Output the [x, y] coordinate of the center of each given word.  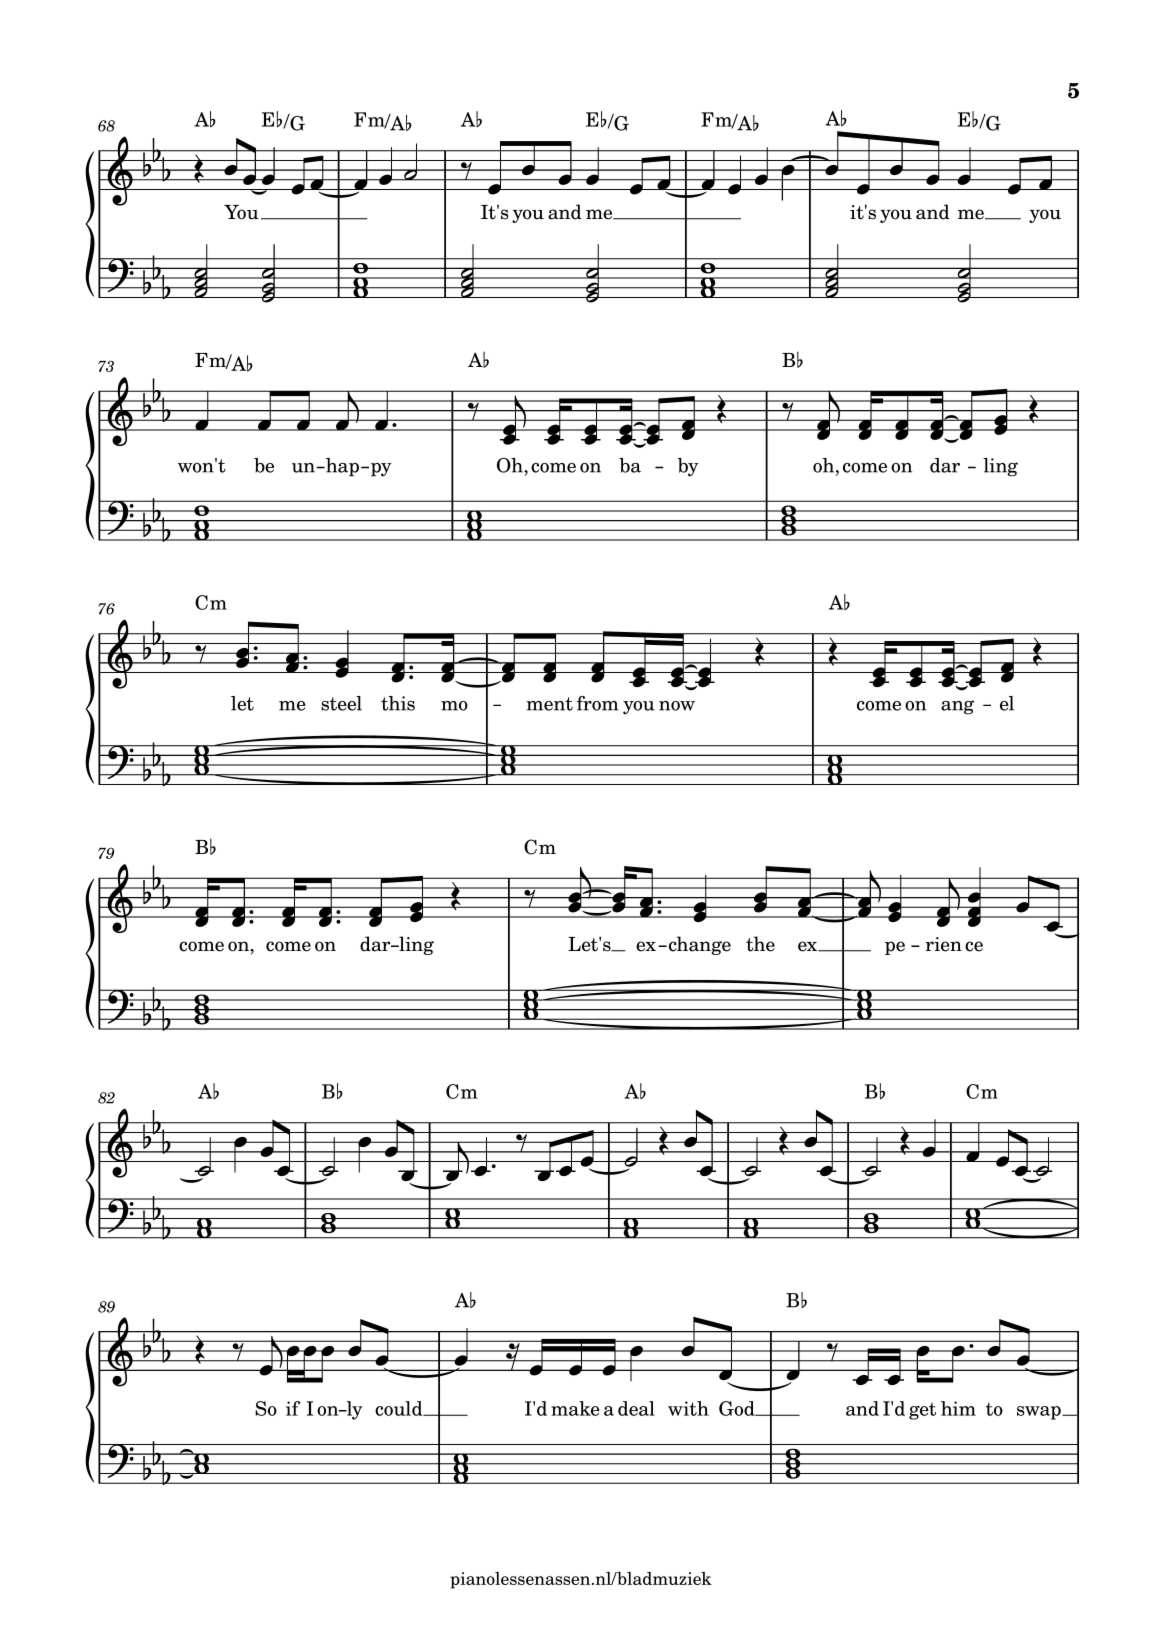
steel [341, 703]
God [738, 1408]
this [398, 703]
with [688, 1408]
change [698, 945]
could [400, 1408]
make [575, 1408]
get [922, 1411]
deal [636, 1408]
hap [341, 467]
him [958, 1408]
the [760, 944]
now [677, 706]
